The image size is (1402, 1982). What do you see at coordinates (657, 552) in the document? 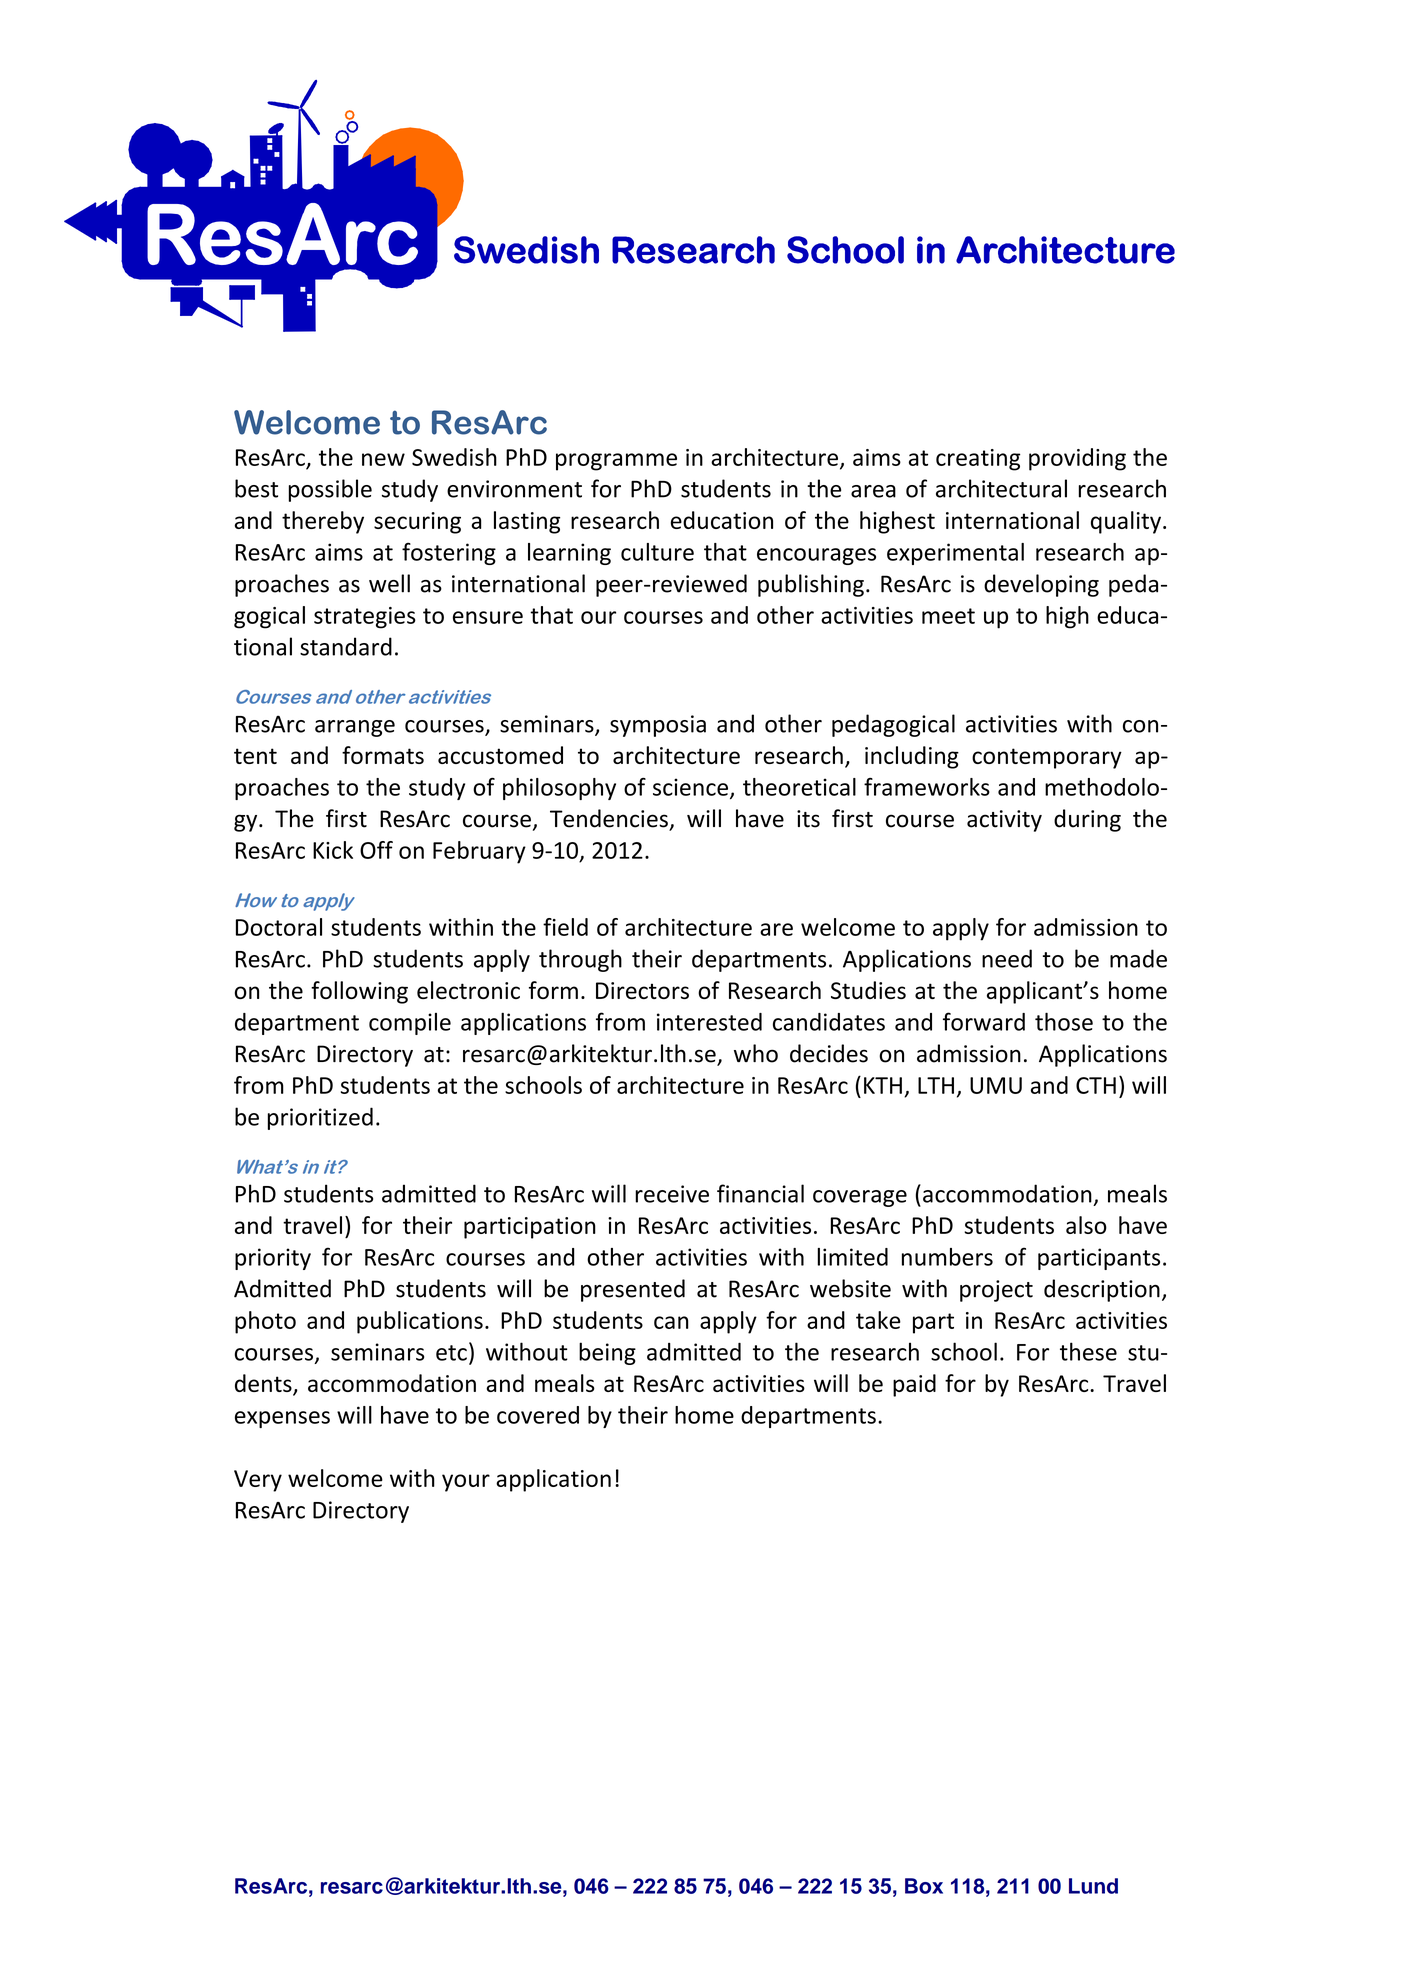
I see `culture` at bounding box center [657, 552].
